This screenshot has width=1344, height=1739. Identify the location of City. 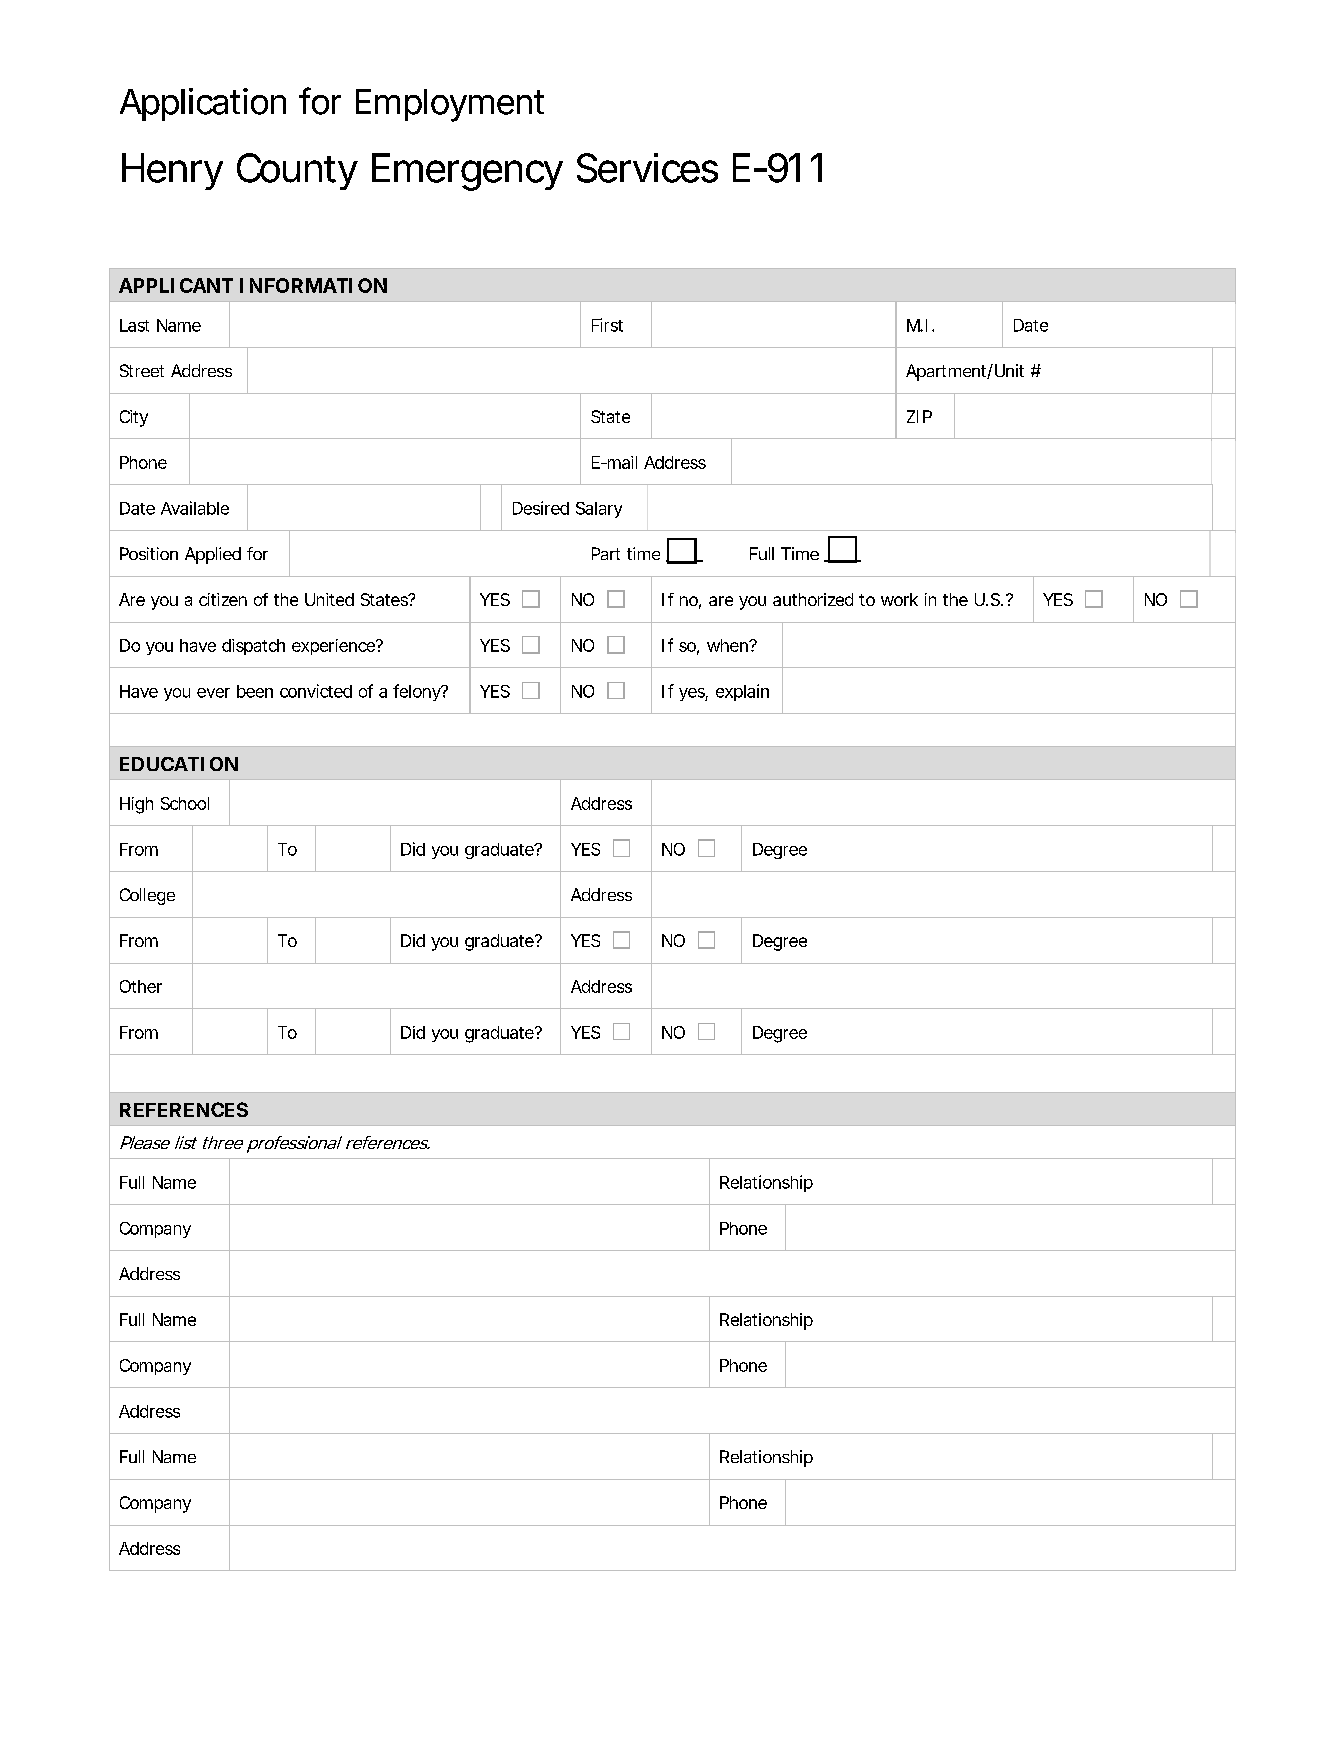
(134, 418).
